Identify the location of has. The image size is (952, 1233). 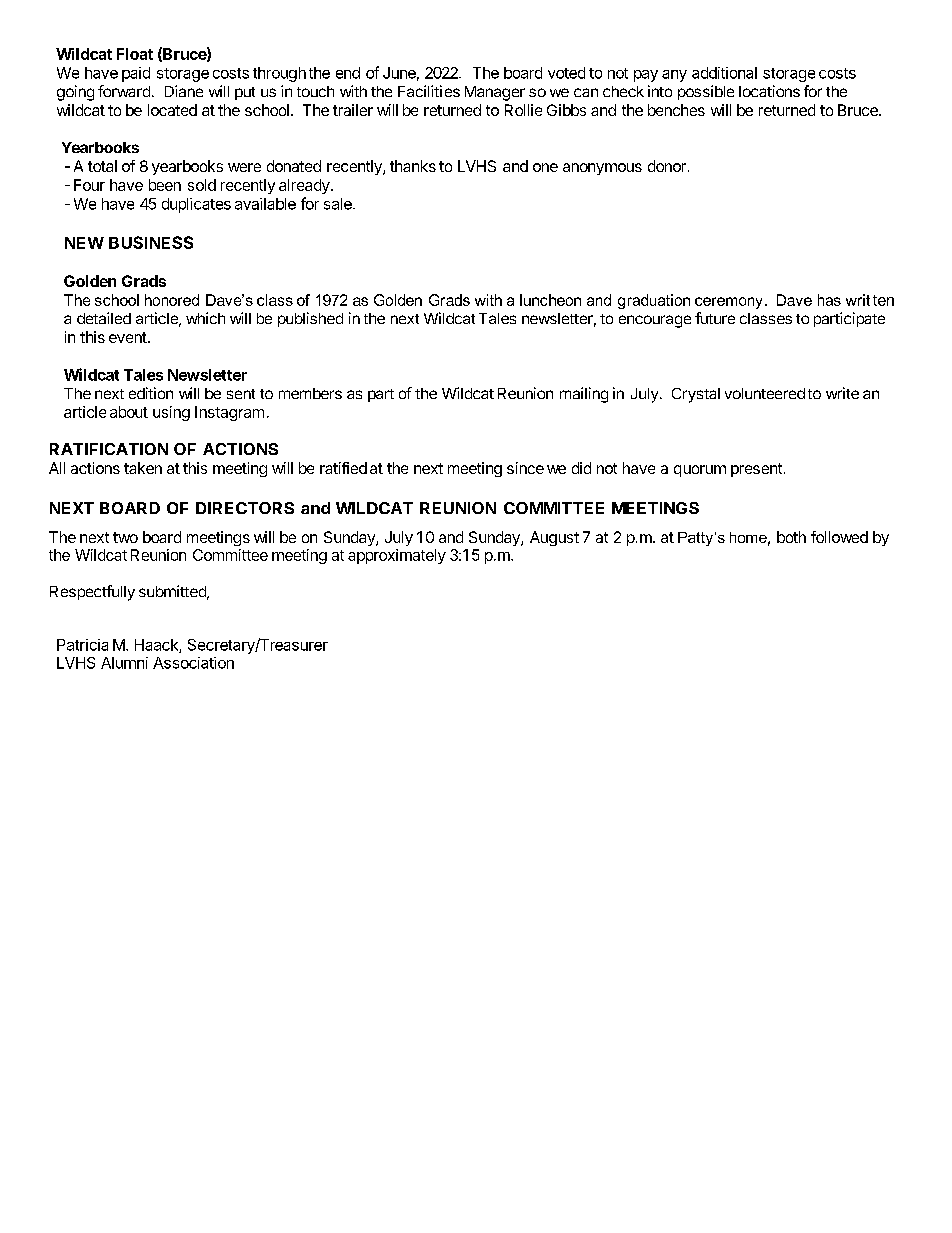
(829, 300).
